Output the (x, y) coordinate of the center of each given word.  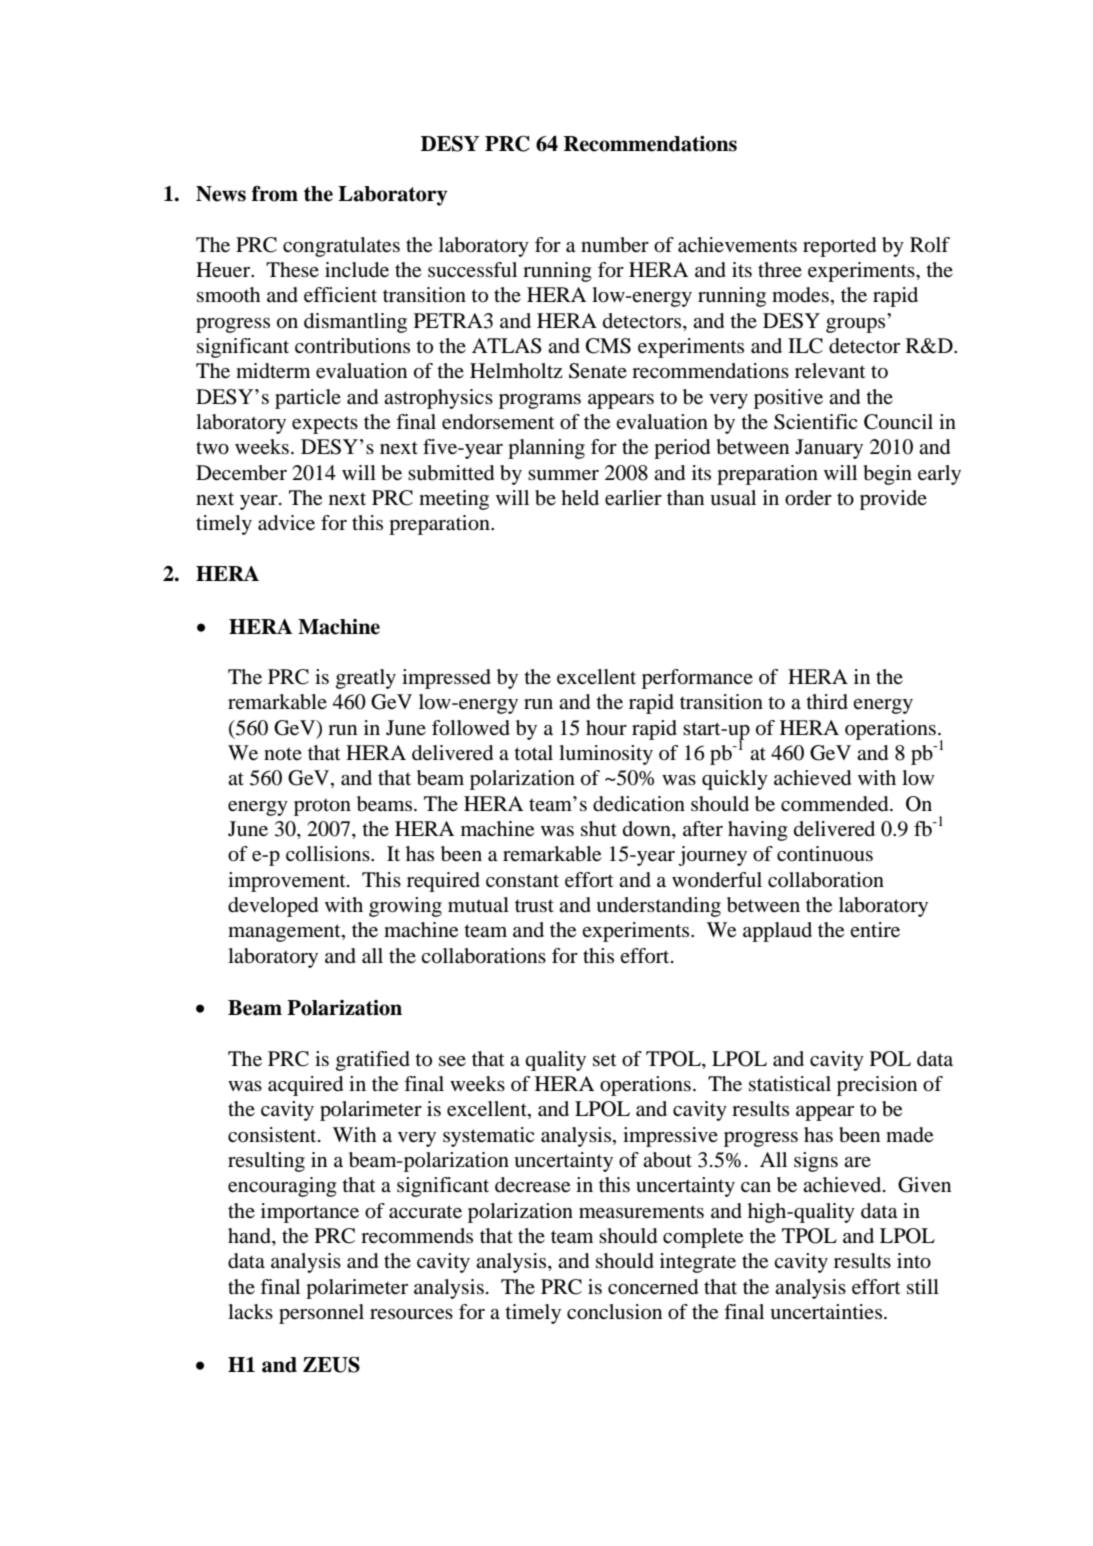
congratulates (341, 247)
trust (534, 905)
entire (875, 930)
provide (893, 500)
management (285, 933)
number (615, 245)
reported (839, 247)
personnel (321, 1314)
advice (286, 523)
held (580, 497)
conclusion (614, 1312)
